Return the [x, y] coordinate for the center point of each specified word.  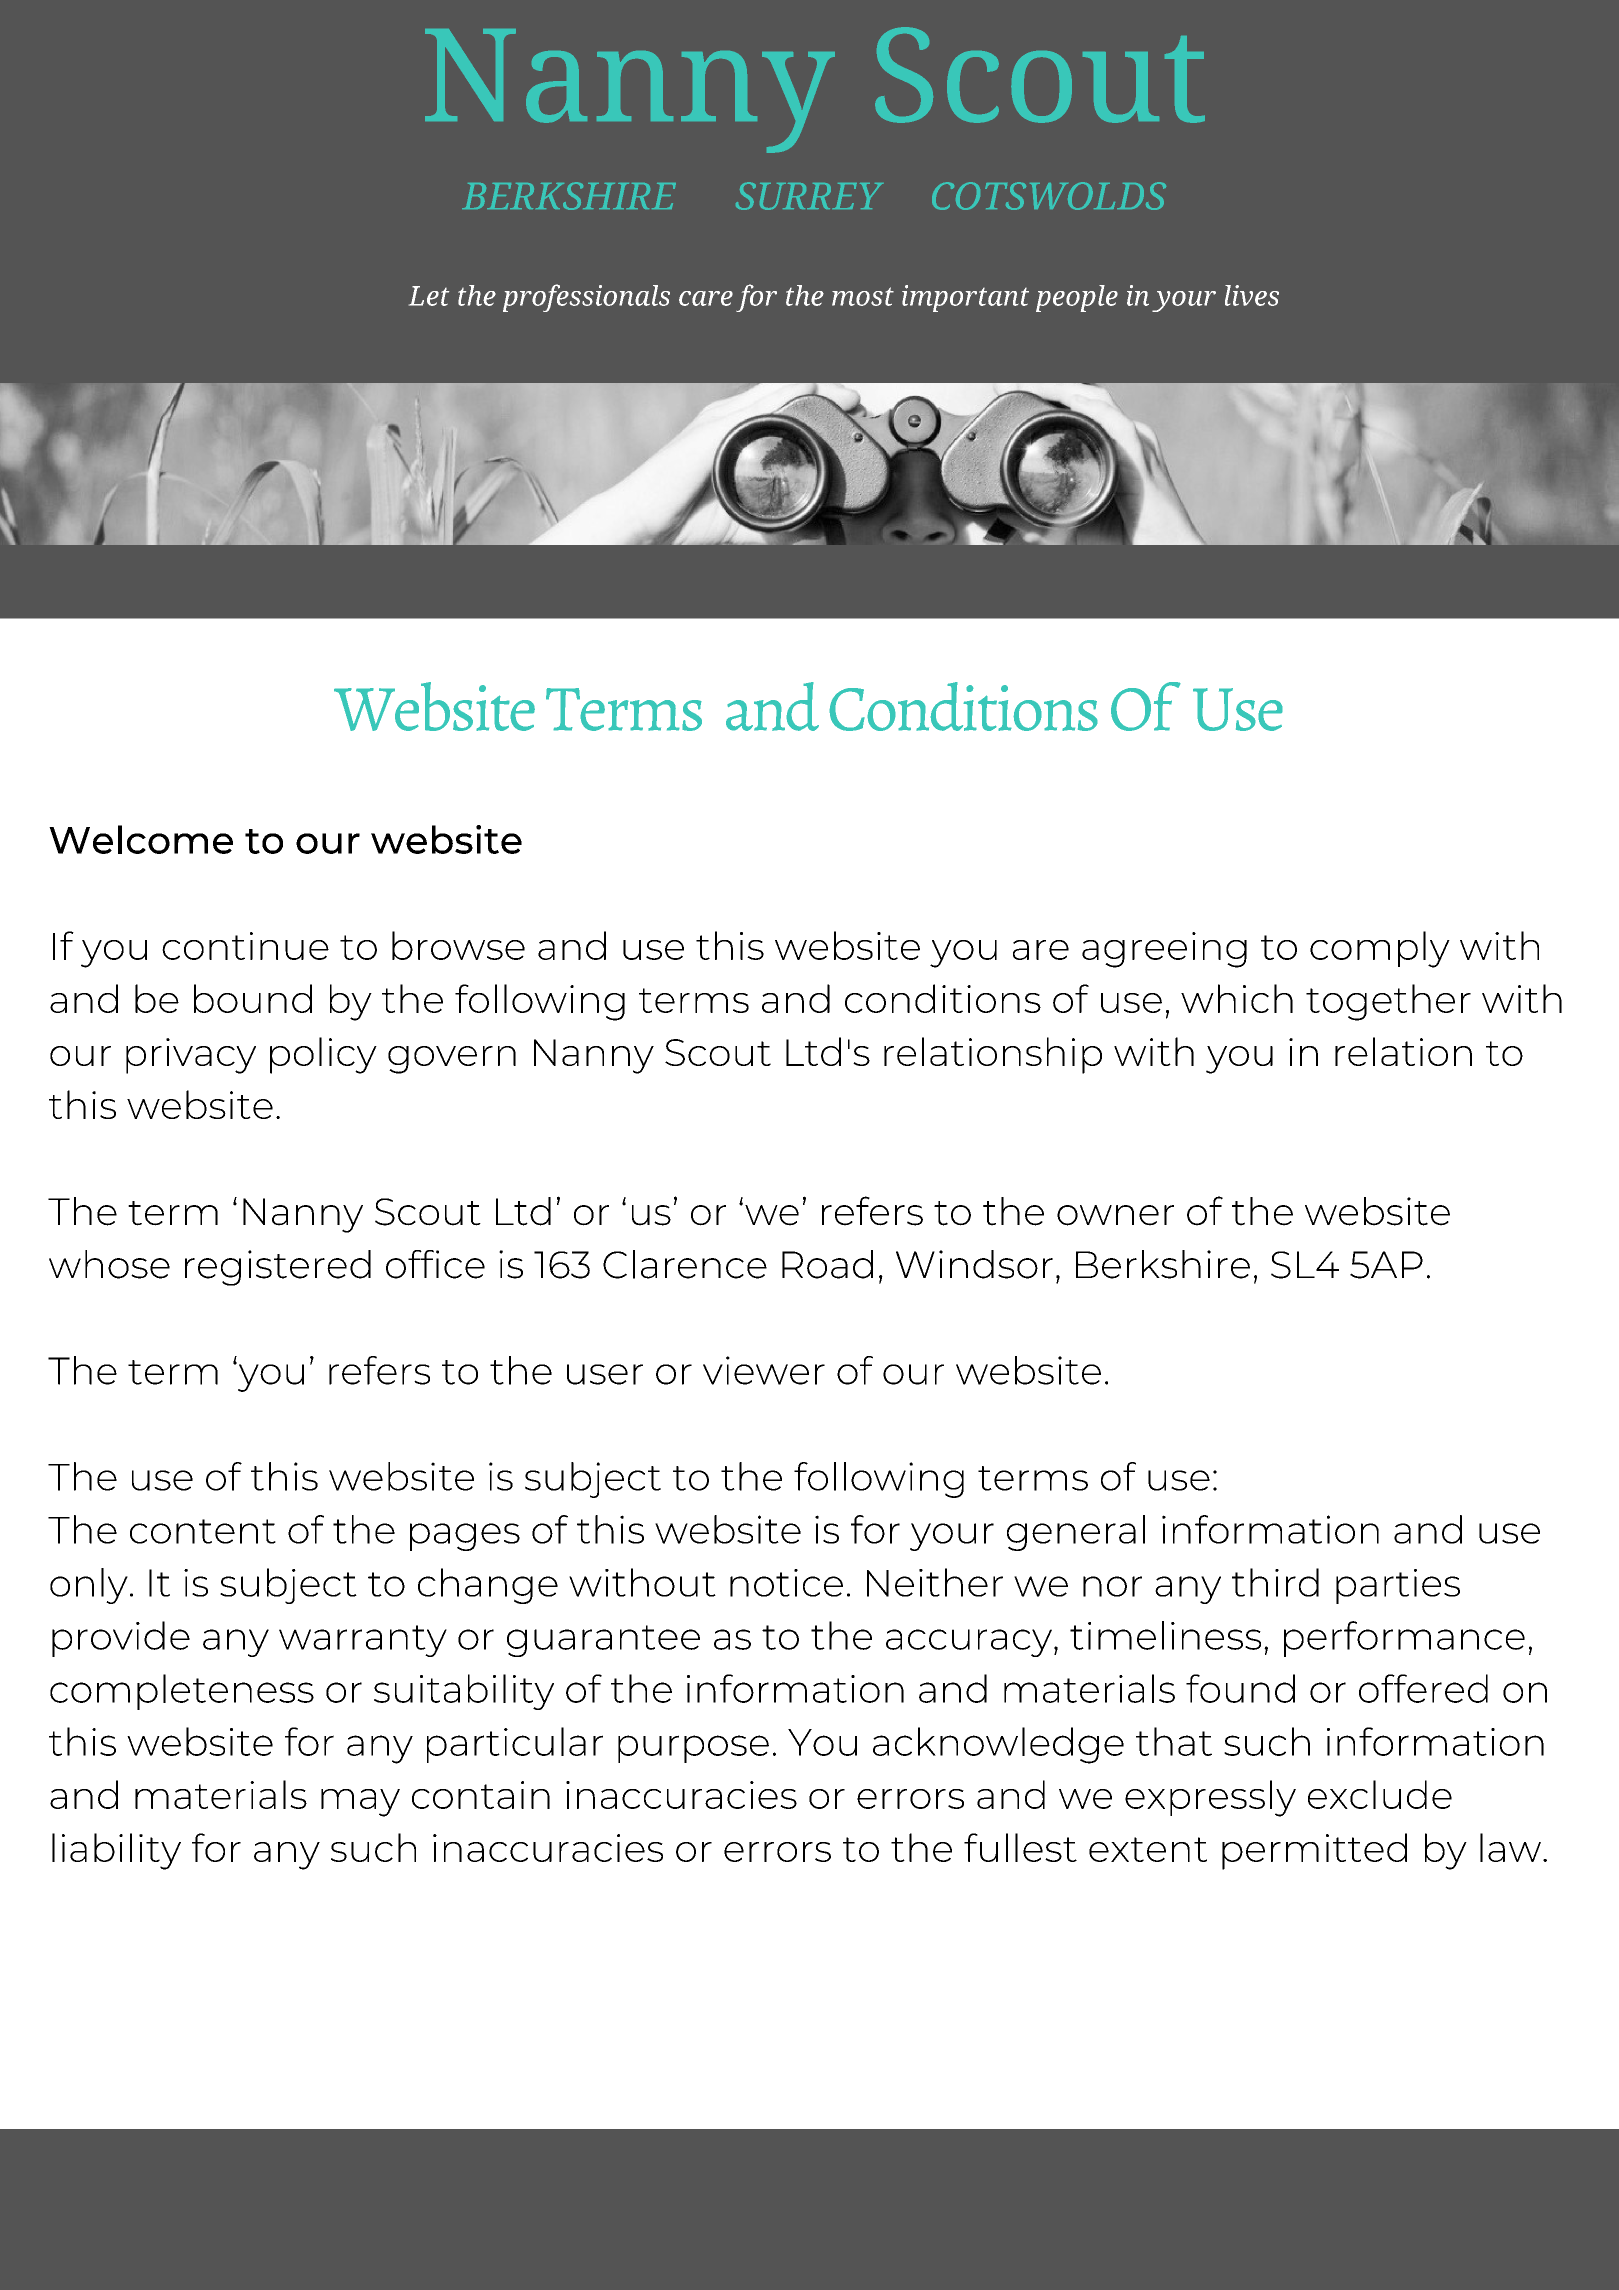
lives [1252, 295]
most [863, 296]
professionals [586, 298]
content [203, 1531]
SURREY [809, 196]
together [1388, 1002]
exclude [1380, 1794]
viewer [764, 1370]
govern [452, 1060]
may [360, 1803]
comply [1380, 949]
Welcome [141, 839]
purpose [693, 1749]
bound [253, 998]
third [1275, 1582]
